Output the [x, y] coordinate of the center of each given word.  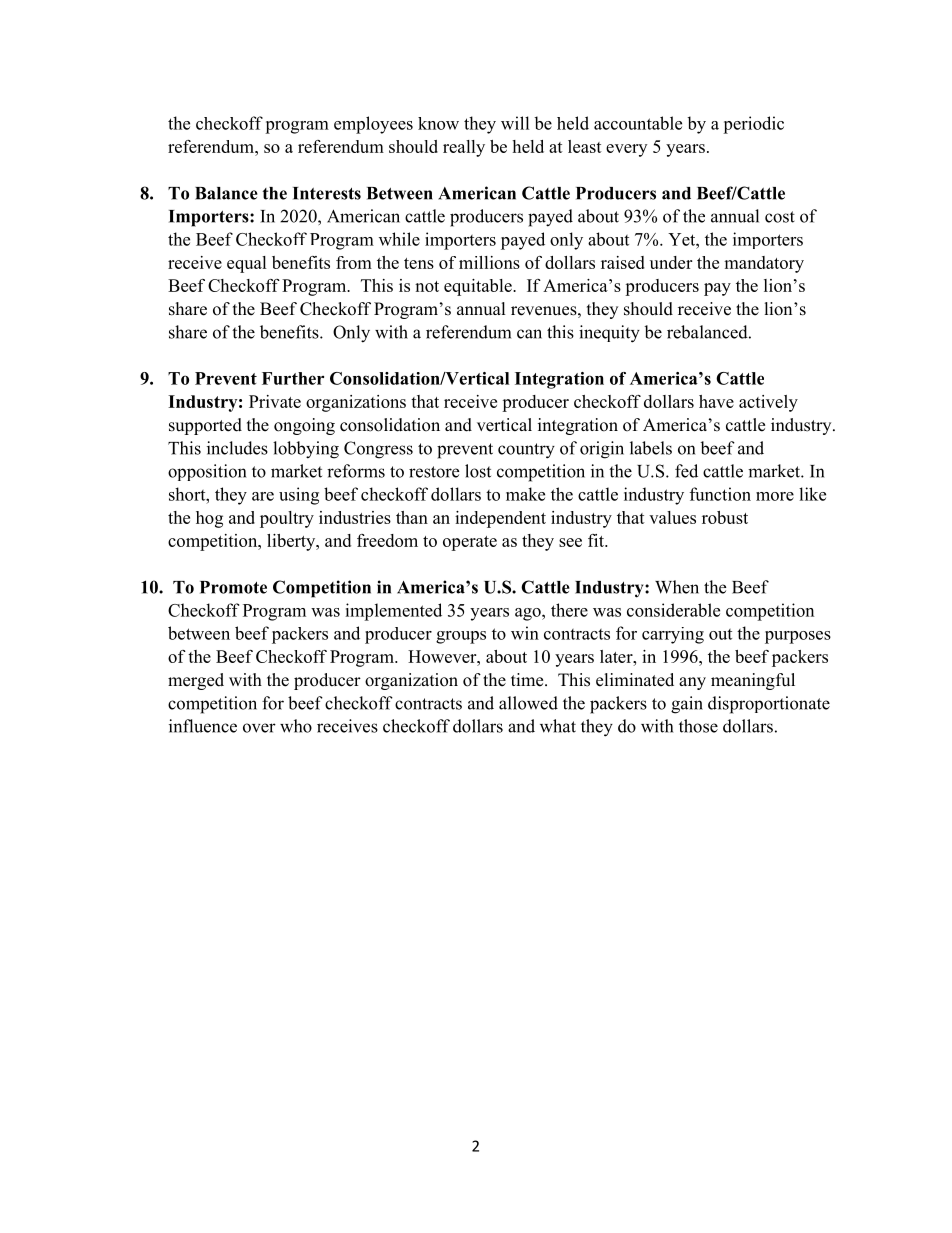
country [526, 451]
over [259, 728]
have [716, 401]
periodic [753, 125]
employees [373, 125]
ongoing [304, 426]
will [515, 123]
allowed [528, 703]
